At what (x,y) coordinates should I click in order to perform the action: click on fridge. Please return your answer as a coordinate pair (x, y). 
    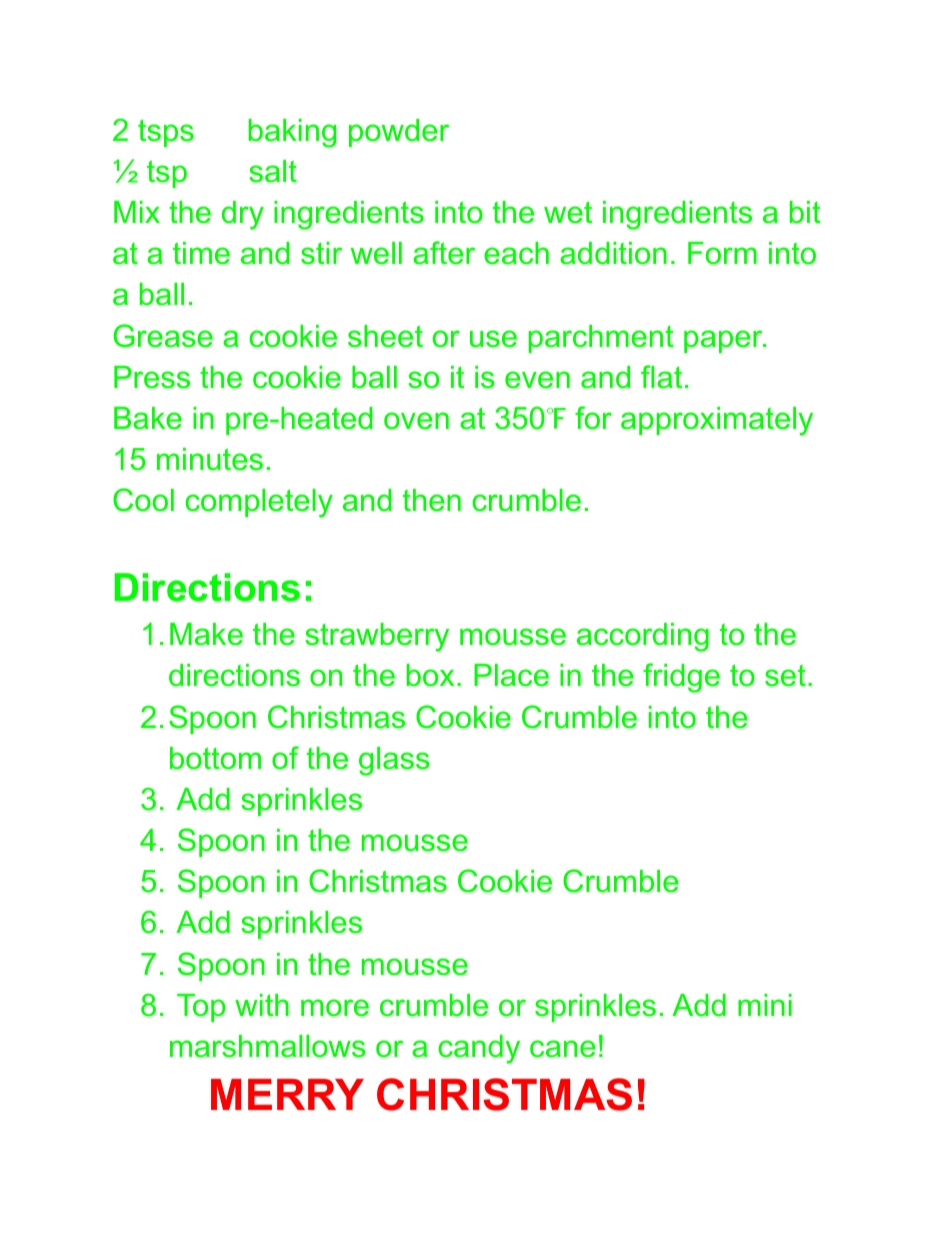
    Looking at the image, I should click on (681, 678).
